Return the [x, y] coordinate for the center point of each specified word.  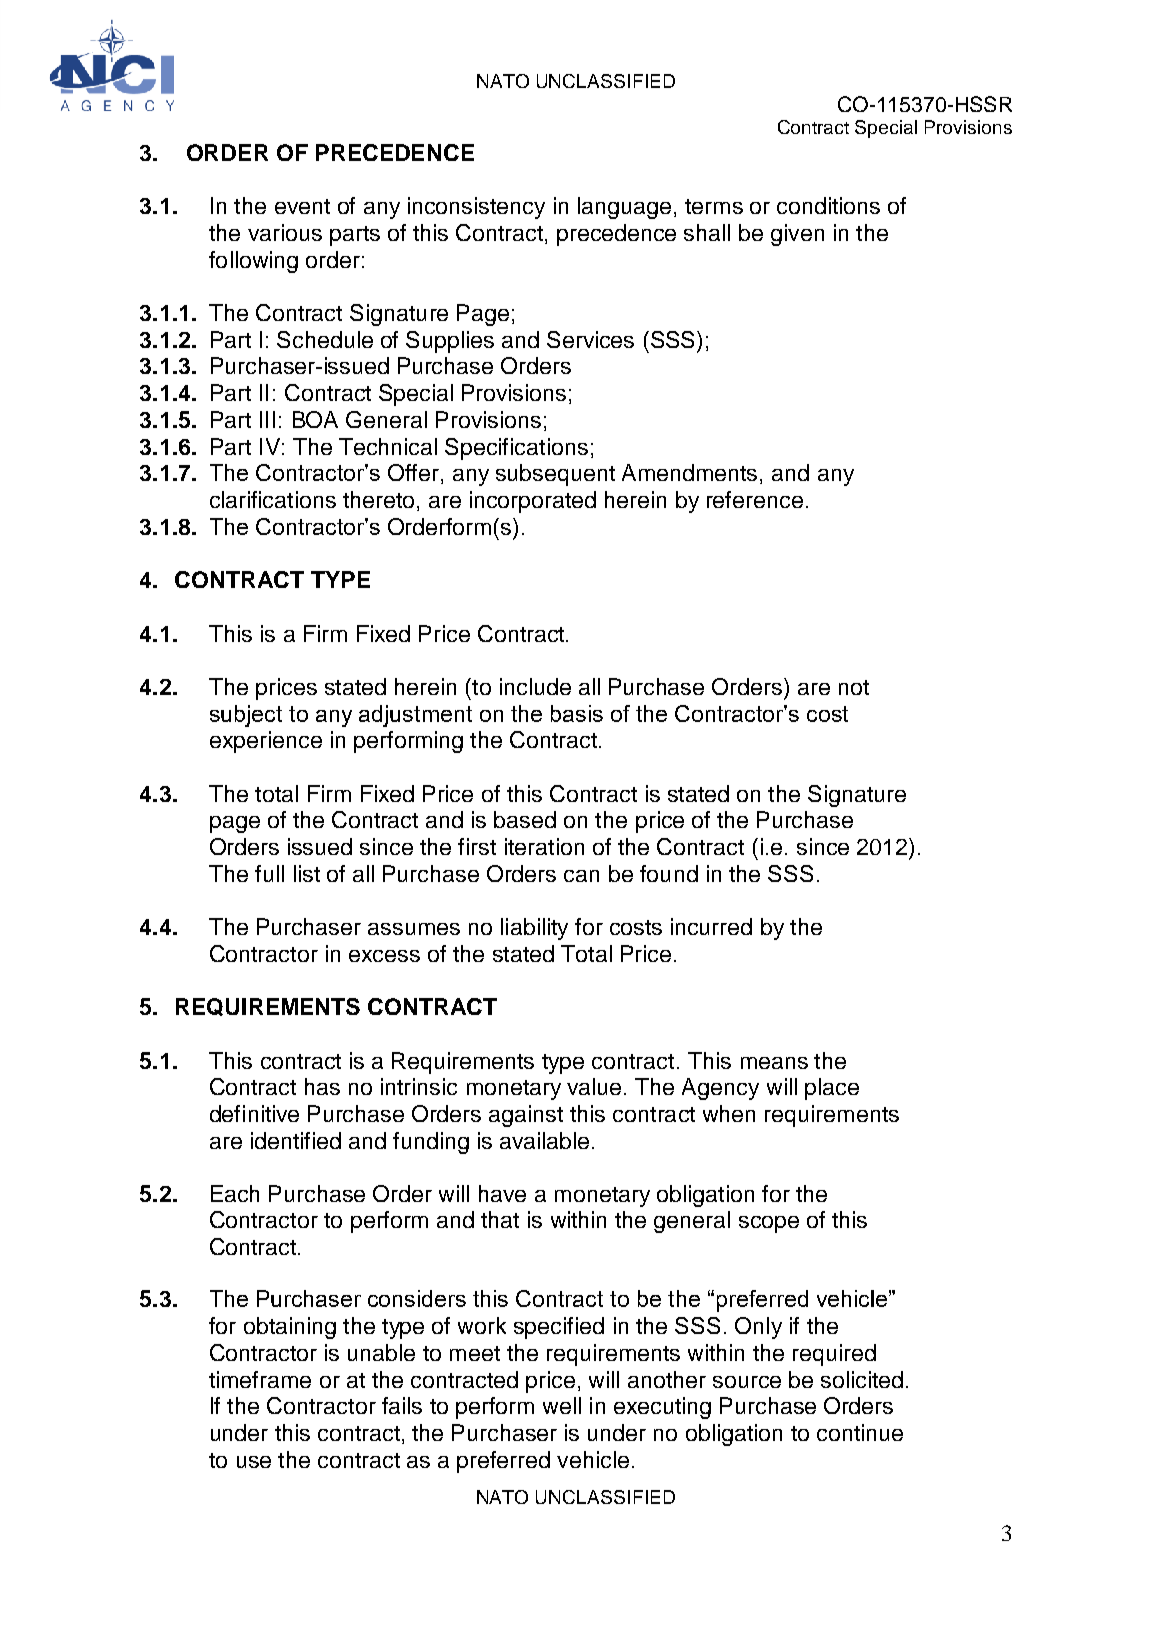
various [285, 232]
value [594, 1086]
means [774, 1063]
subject [246, 716]
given [797, 235]
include [535, 686]
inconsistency [476, 208]
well [562, 1405]
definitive [254, 1113]
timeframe [260, 1379]
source [747, 1382]
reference [755, 499]
